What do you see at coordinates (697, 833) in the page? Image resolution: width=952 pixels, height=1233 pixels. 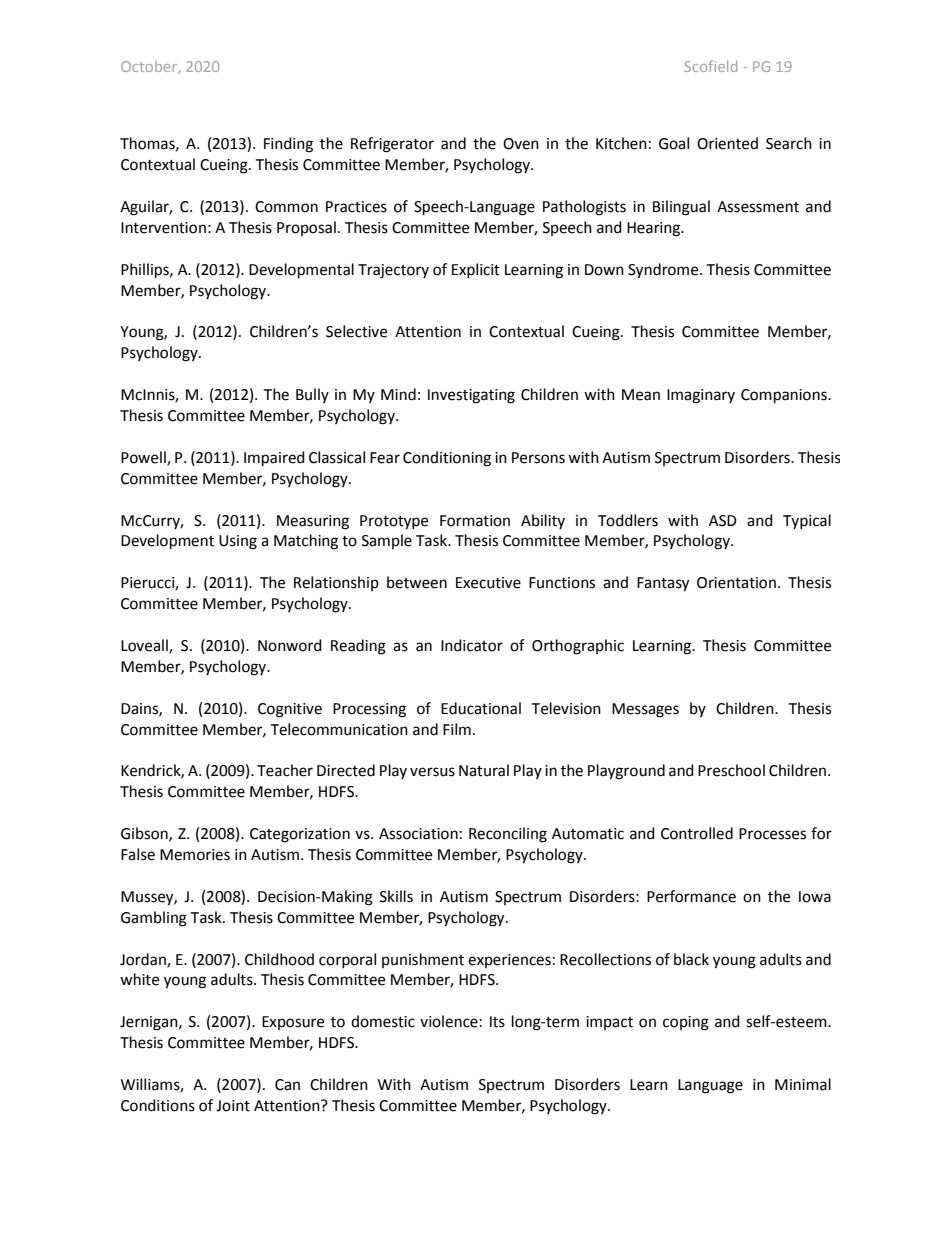 I see `Controlled` at bounding box center [697, 833].
